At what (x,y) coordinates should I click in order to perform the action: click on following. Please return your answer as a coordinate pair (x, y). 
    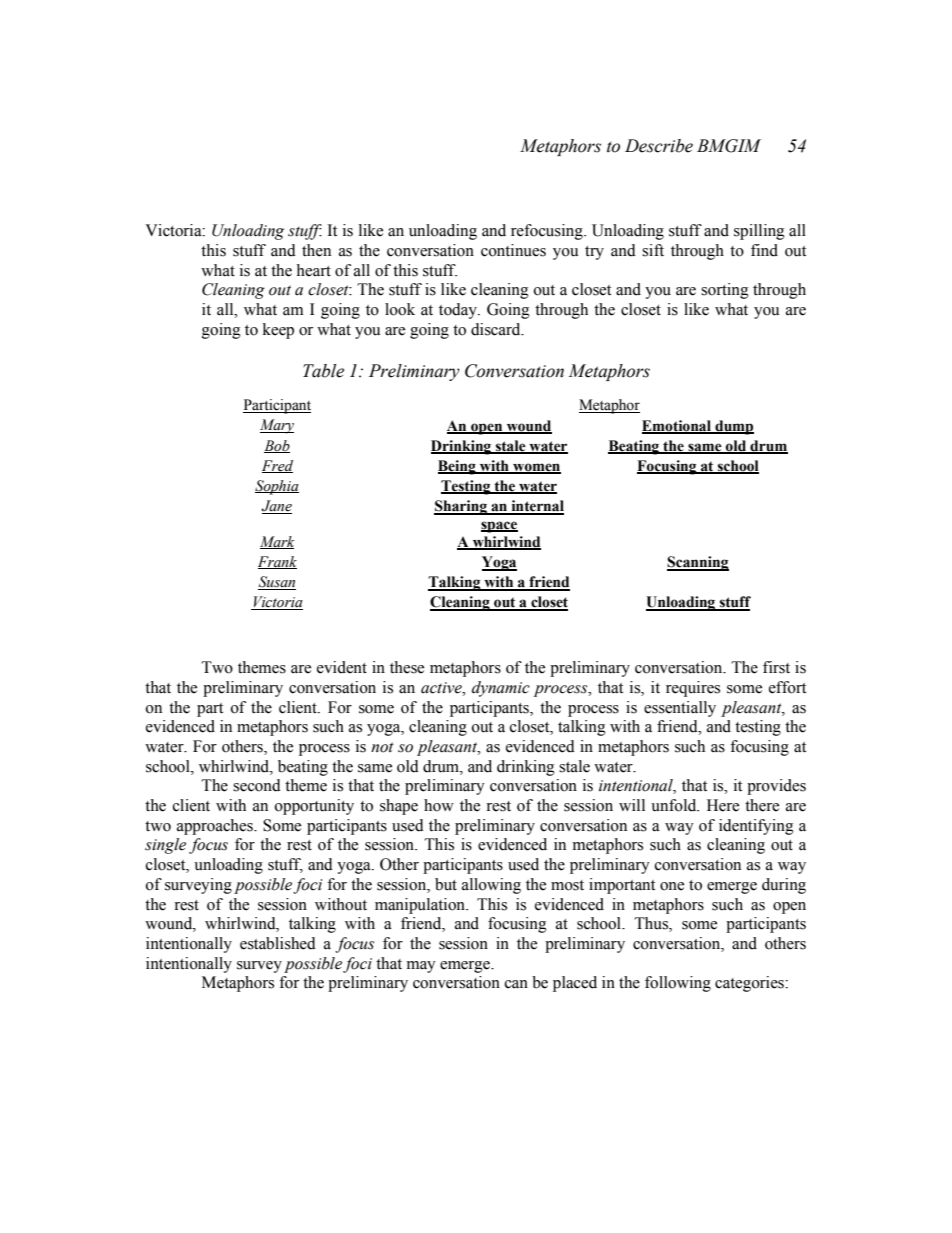
    Looking at the image, I should click on (678, 984).
